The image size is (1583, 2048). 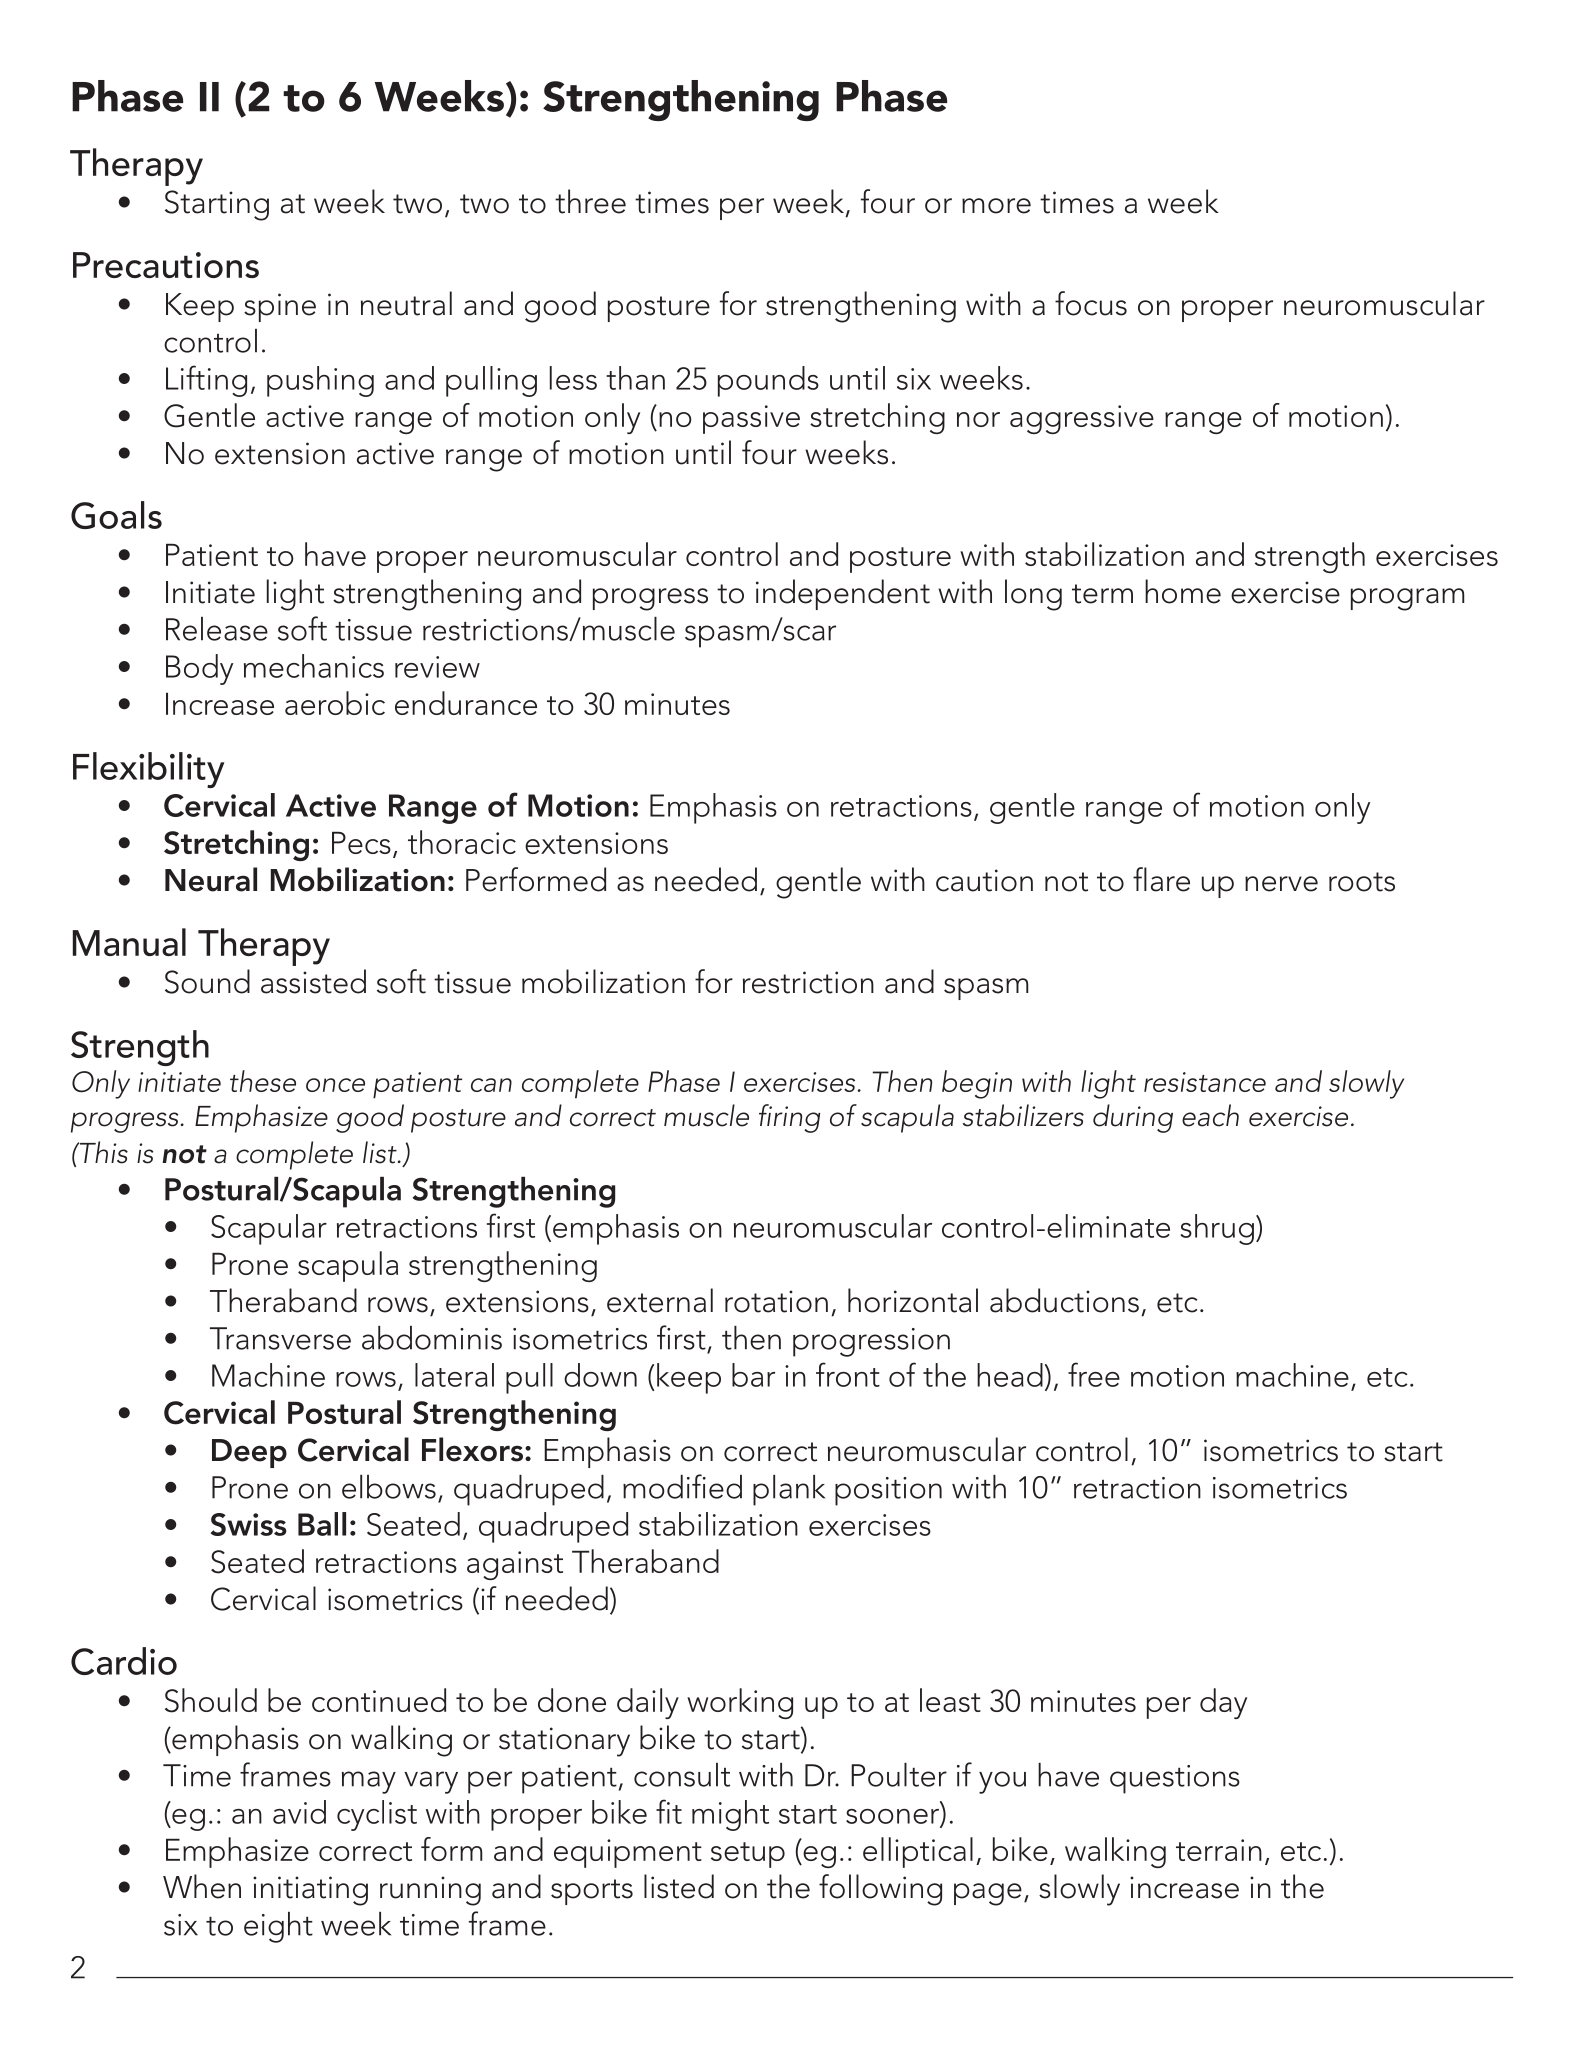 I want to click on setup, so click(x=748, y=1855).
